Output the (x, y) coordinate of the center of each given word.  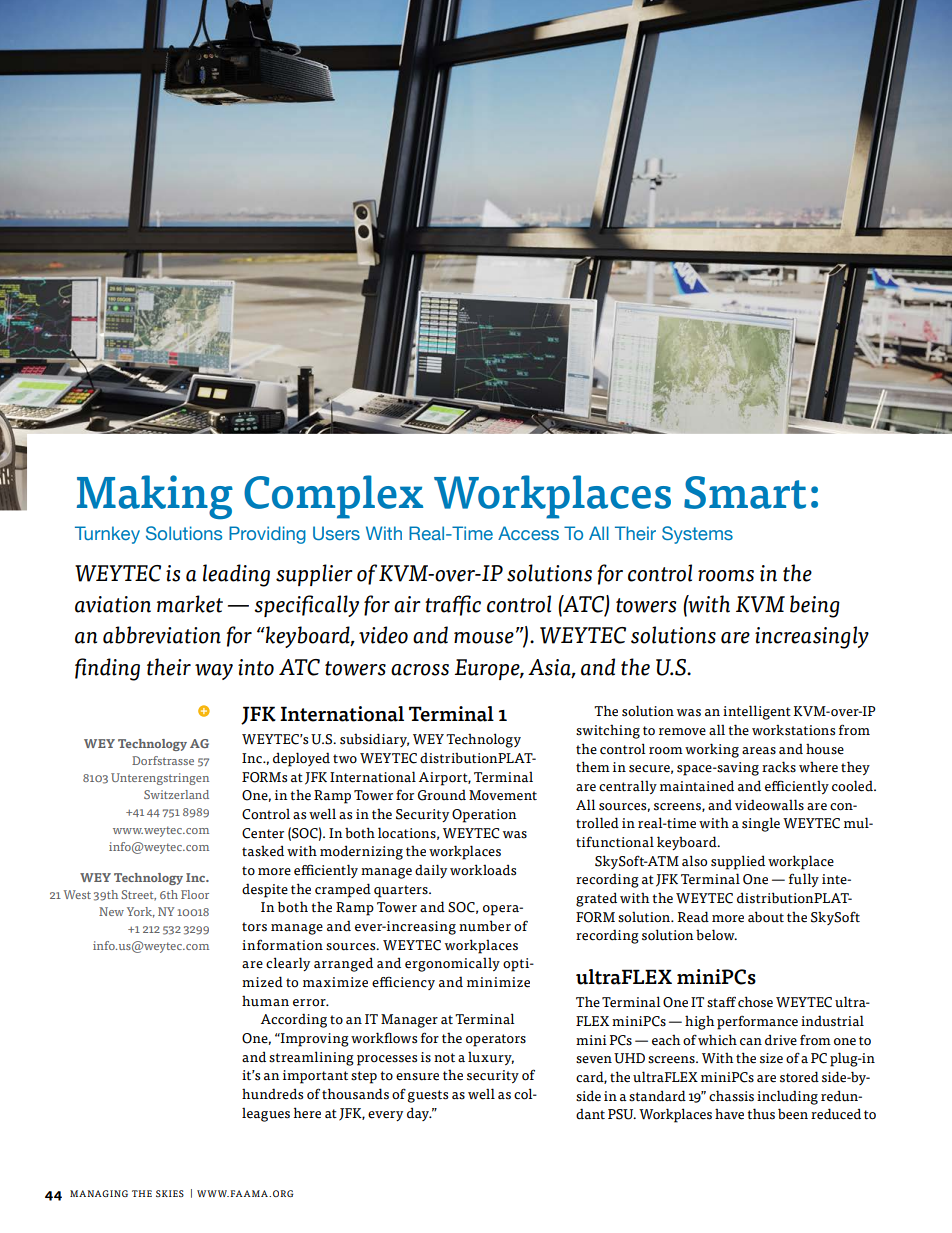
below (716, 935)
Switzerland (176, 794)
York (141, 912)
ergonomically (452, 964)
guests (427, 1096)
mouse (484, 638)
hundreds (272, 1094)
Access (528, 533)
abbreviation (162, 635)
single (761, 824)
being (815, 606)
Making (155, 497)
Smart (745, 492)
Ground (442, 795)
